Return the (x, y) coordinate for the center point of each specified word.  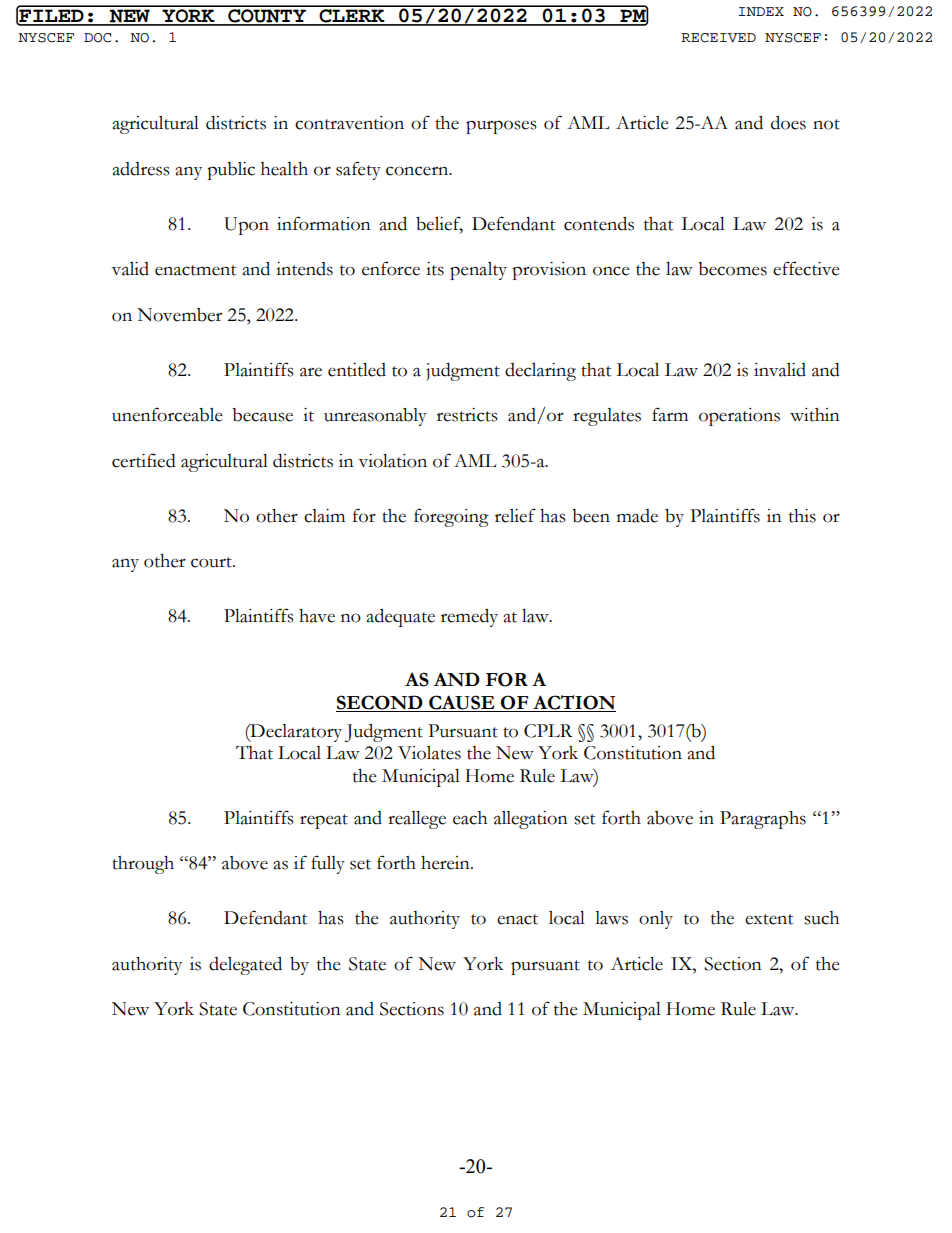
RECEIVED (718, 38)
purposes (501, 127)
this (802, 516)
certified (144, 460)
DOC (97, 38)
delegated (245, 966)
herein (446, 863)
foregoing (451, 517)
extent (769, 919)
